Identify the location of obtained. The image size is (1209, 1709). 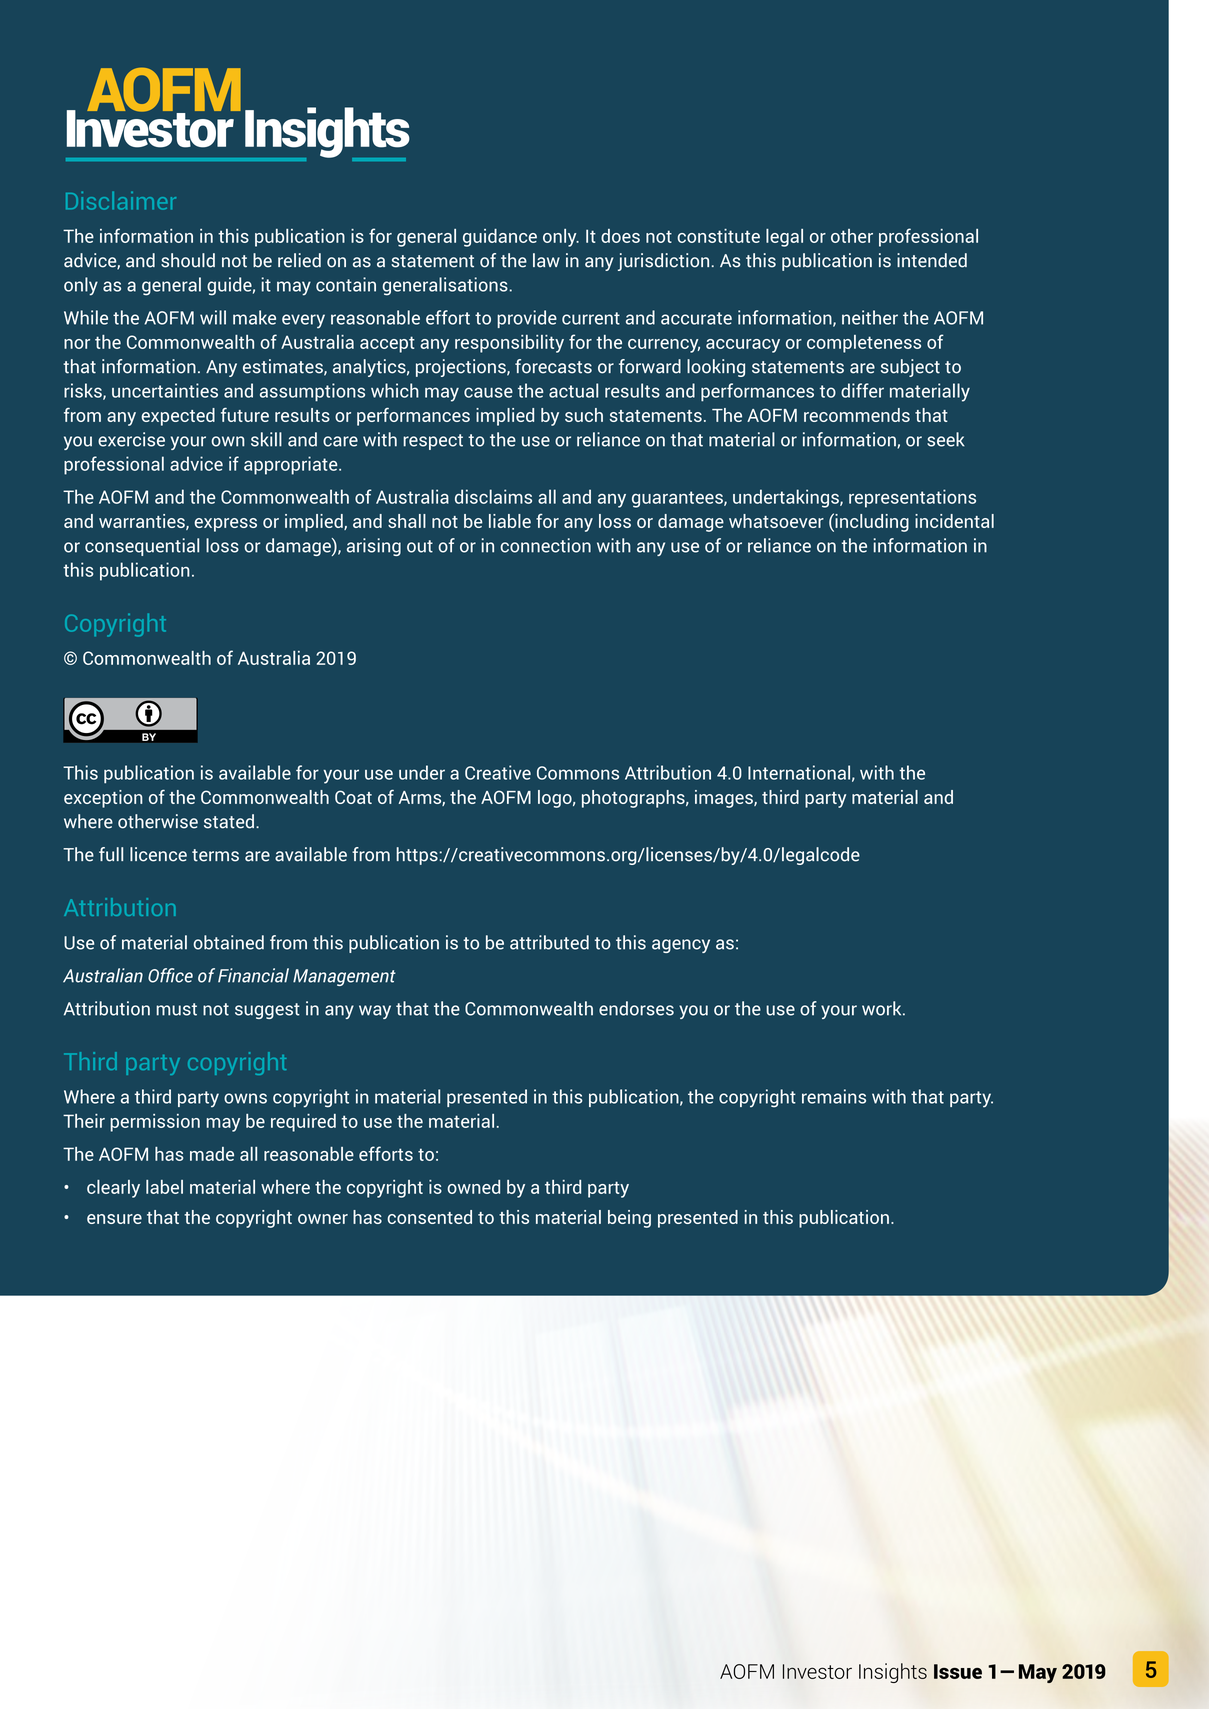
(228, 942).
